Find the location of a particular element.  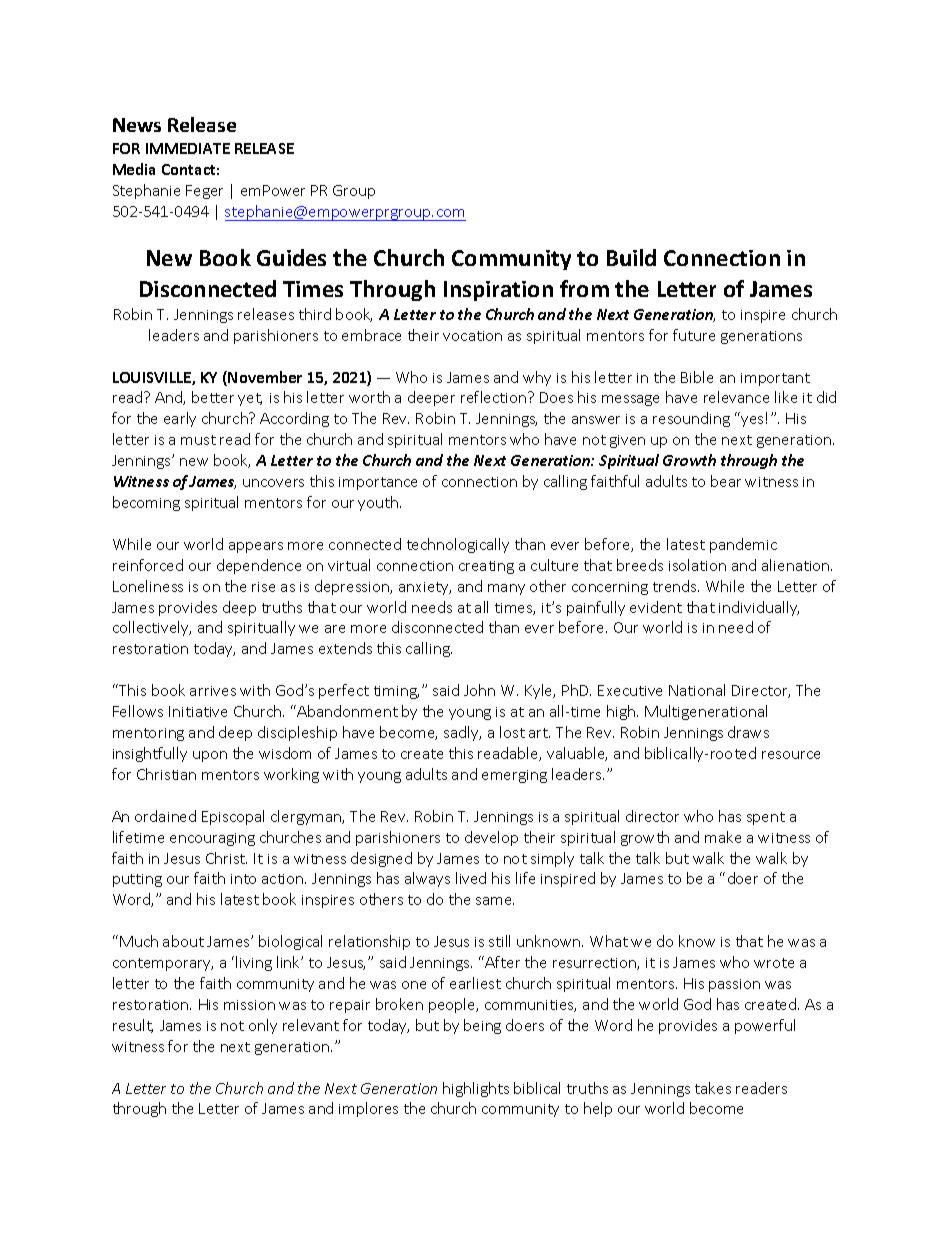

November is located at coordinates (265, 377).
